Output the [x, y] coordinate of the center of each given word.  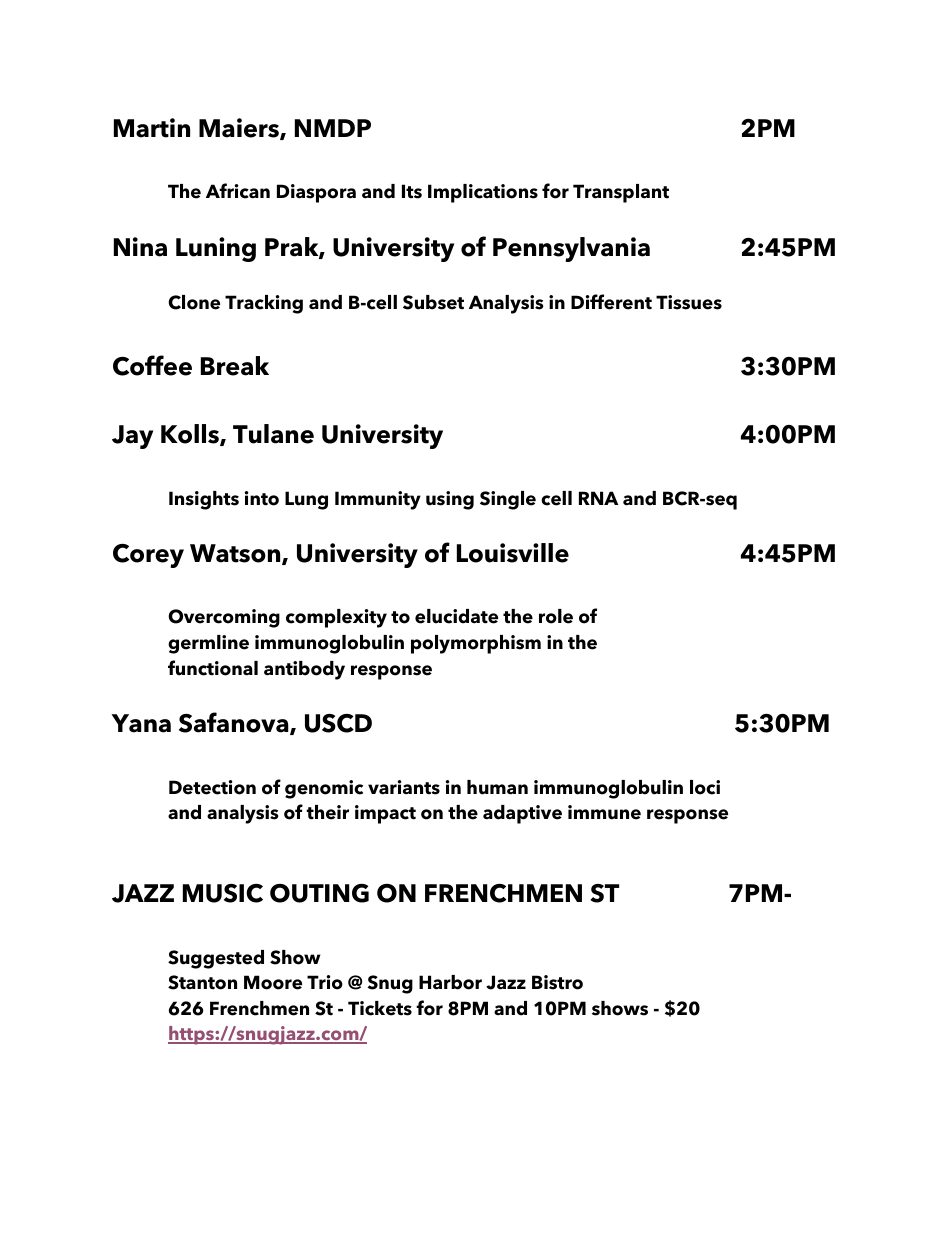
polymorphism [476, 644]
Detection [212, 787]
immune [604, 812]
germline [208, 644]
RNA [598, 498]
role [556, 616]
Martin [152, 128]
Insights [204, 500]
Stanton [202, 982]
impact [385, 814]
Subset [433, 302]
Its [412, 191]
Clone [194, 302]
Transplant [621, 193]
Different [611, 302]
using [450, 500]
